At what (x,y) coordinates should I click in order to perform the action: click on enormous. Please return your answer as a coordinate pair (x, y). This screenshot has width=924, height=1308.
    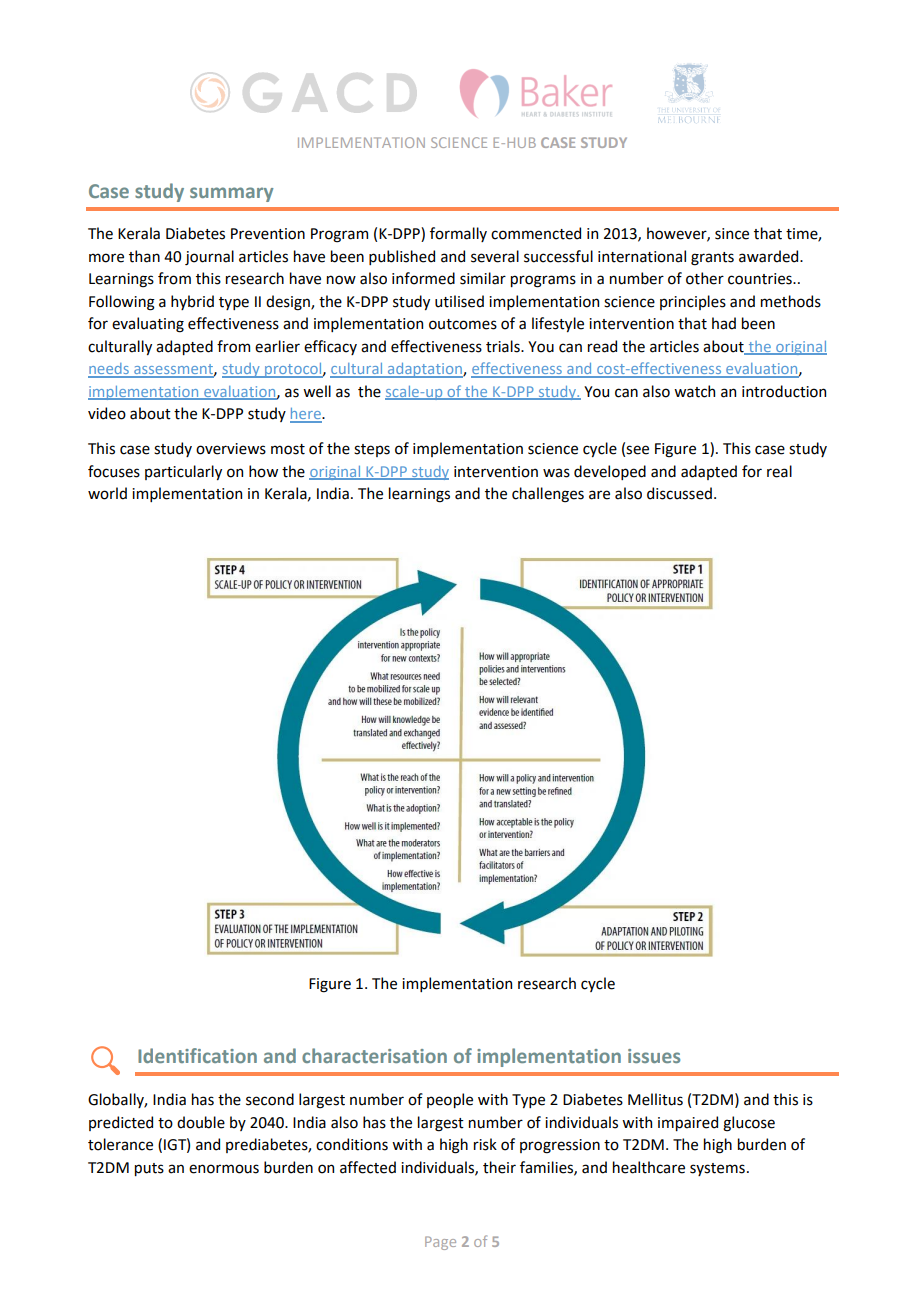
    Looking at the image, I should click on (224, 1169).
